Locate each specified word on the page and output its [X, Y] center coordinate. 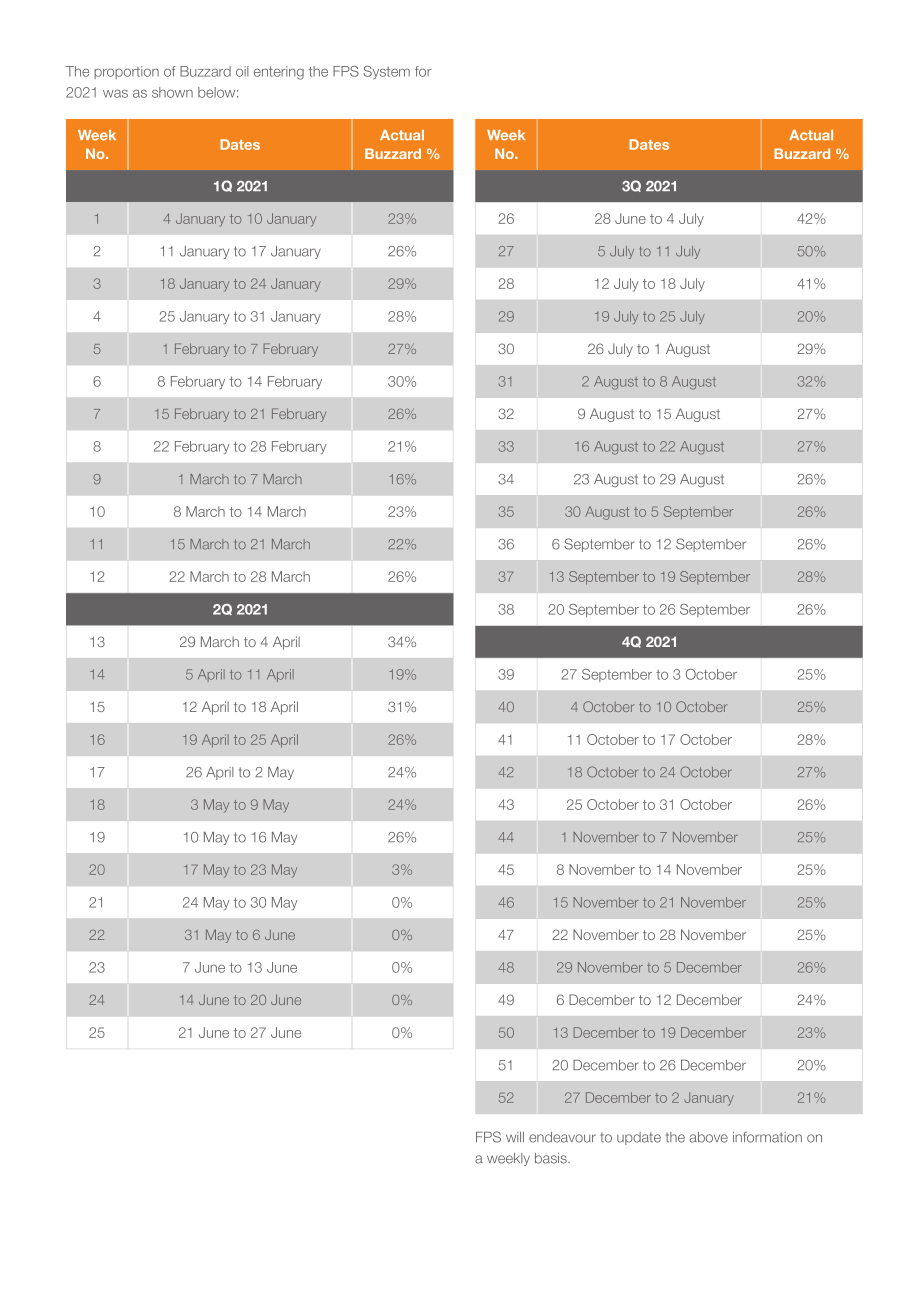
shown [172, 92]
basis [552, 1158]
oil [242, 71]
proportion [126, 72]
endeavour [562, 1137]
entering [279, 73]
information [767, 1137]
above [709, 1137]
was [115, 93]
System [386, 72]
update [639, 1138]
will [515, 1137]
